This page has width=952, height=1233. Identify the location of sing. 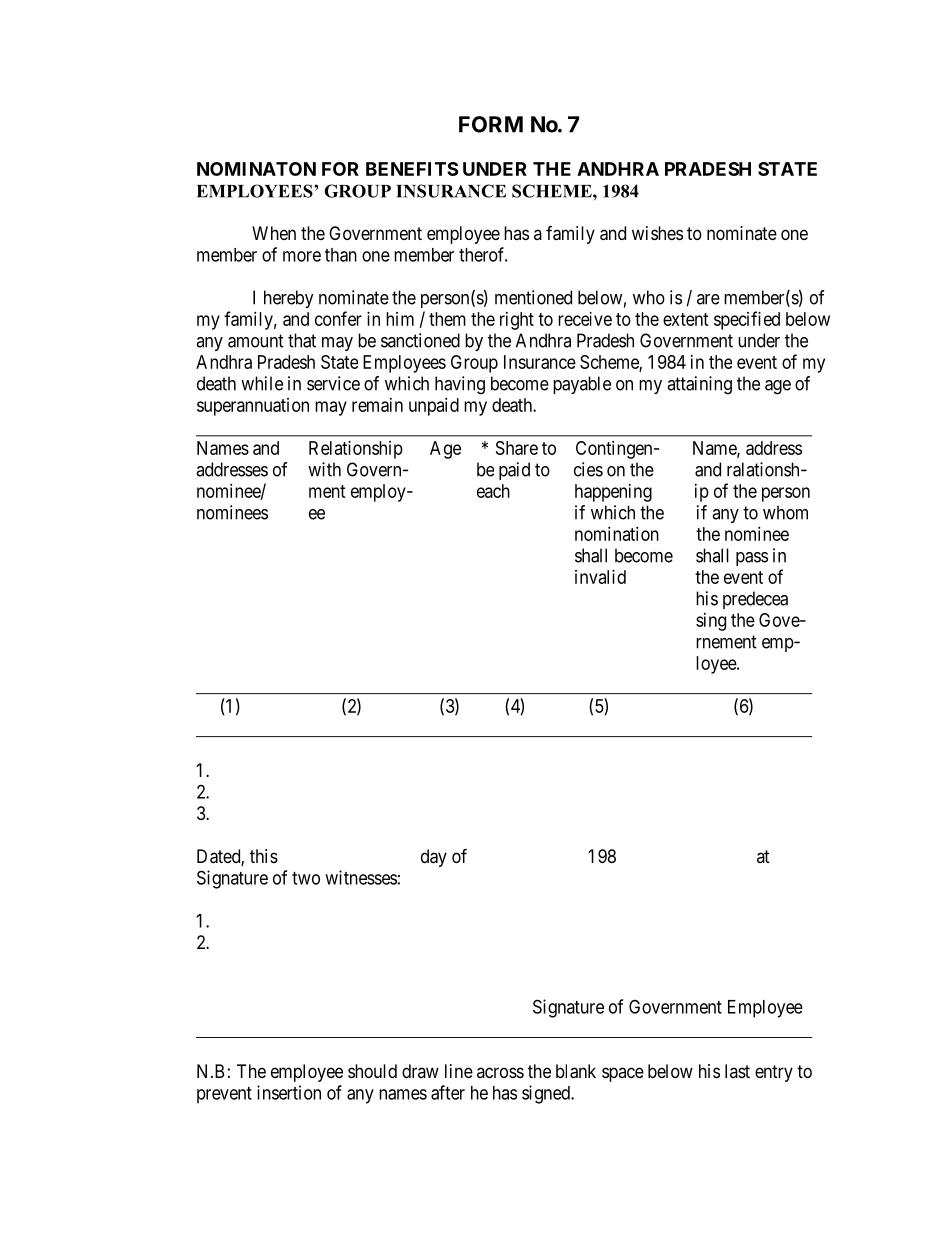
(711, 622).
